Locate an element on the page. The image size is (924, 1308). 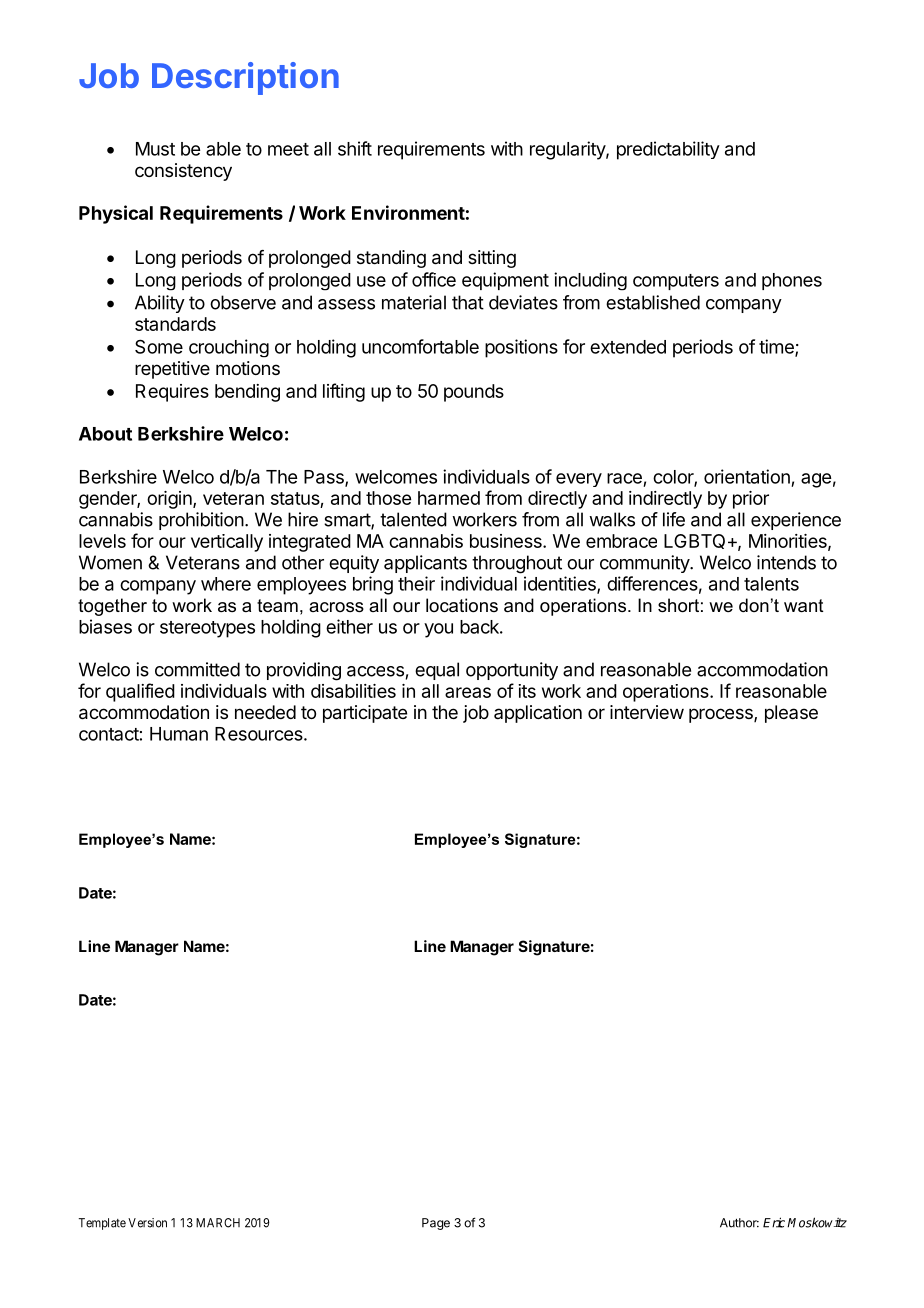
shift is located at coordinates (355, 148).
